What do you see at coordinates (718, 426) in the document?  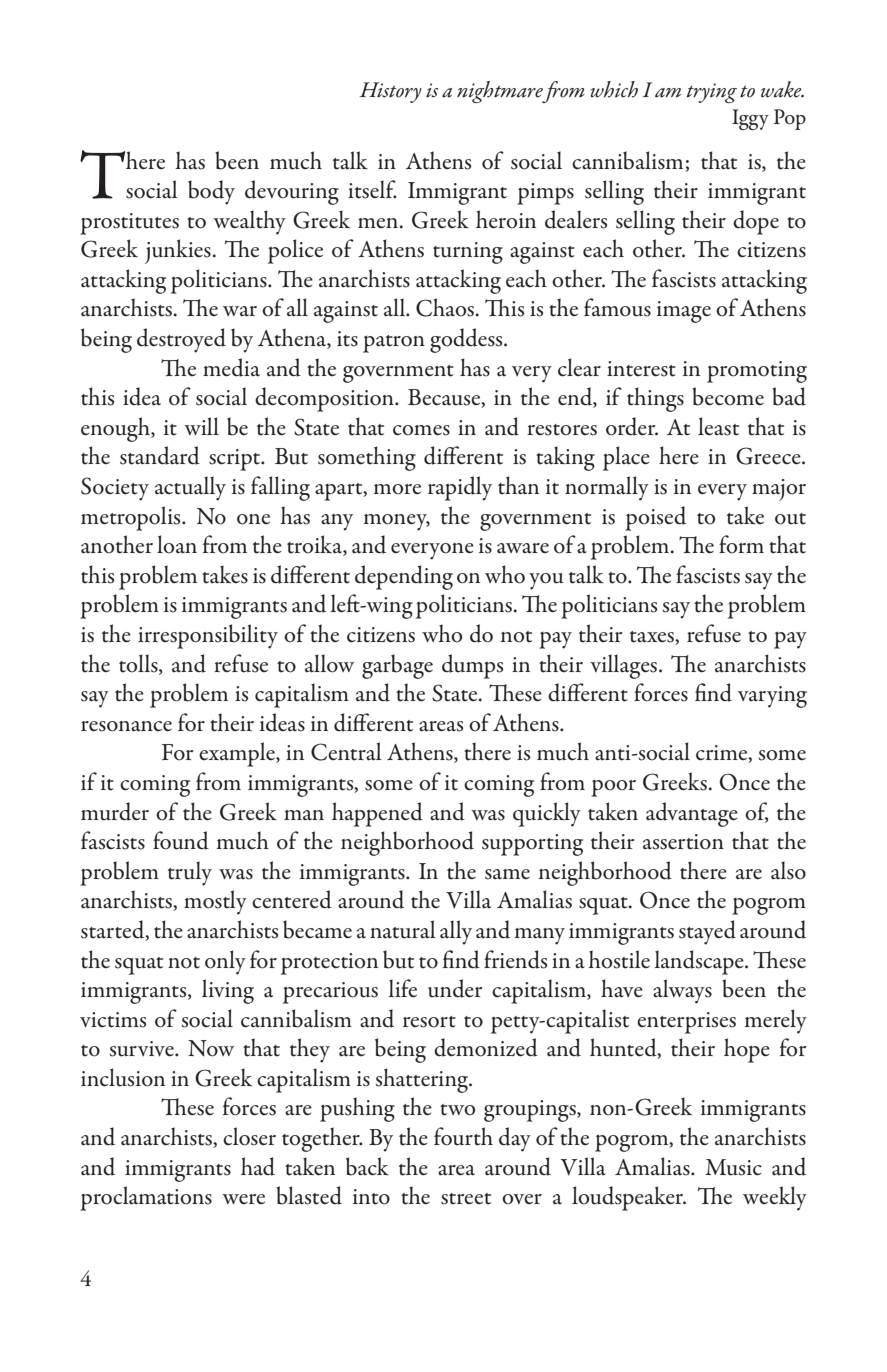 I see `least` at bounding box center [718, 426].
